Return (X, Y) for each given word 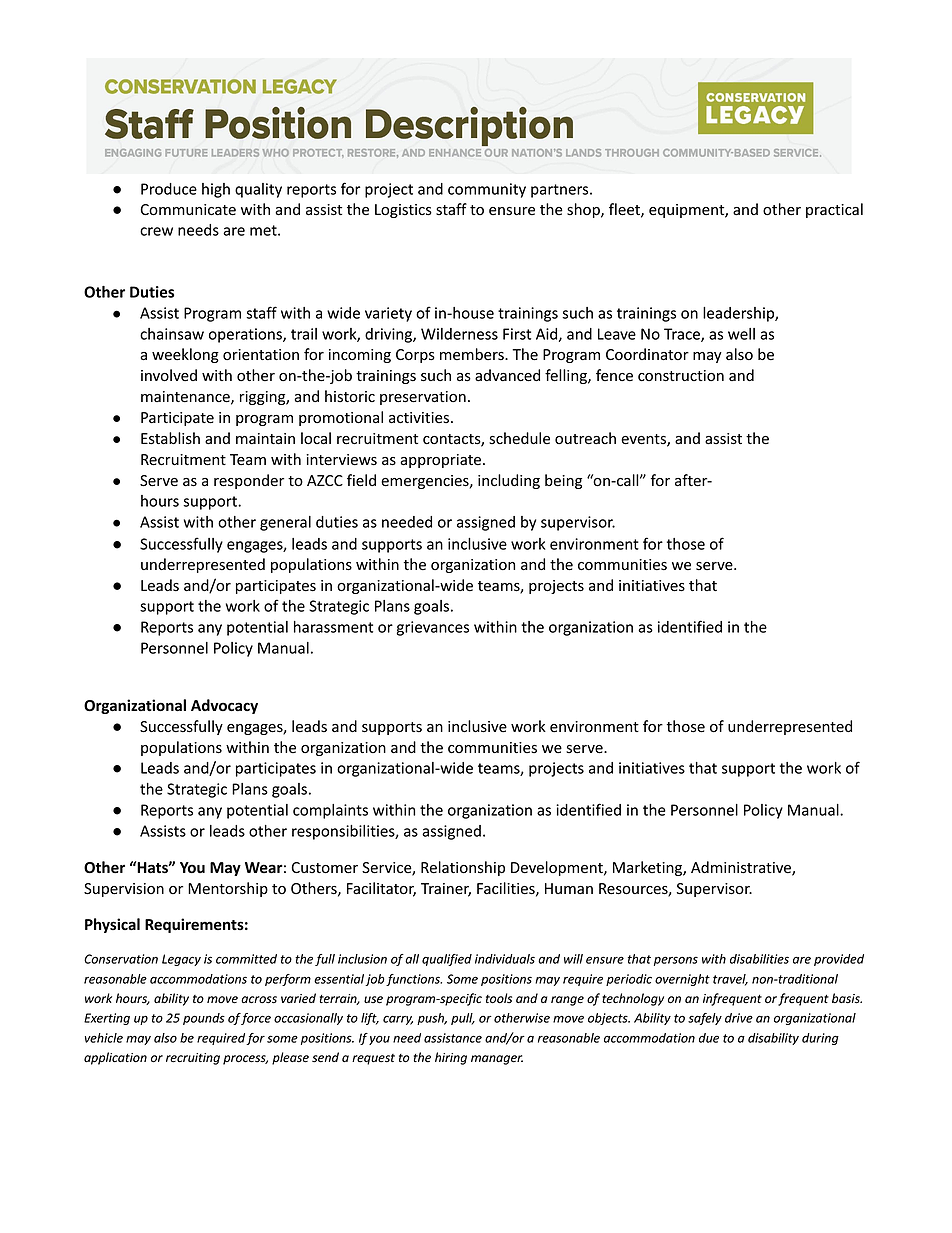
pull (463, 1019)
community (487, 190)
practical (834, 210)
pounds (204, 1019)
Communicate (188, 210)
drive (739, 1018)
